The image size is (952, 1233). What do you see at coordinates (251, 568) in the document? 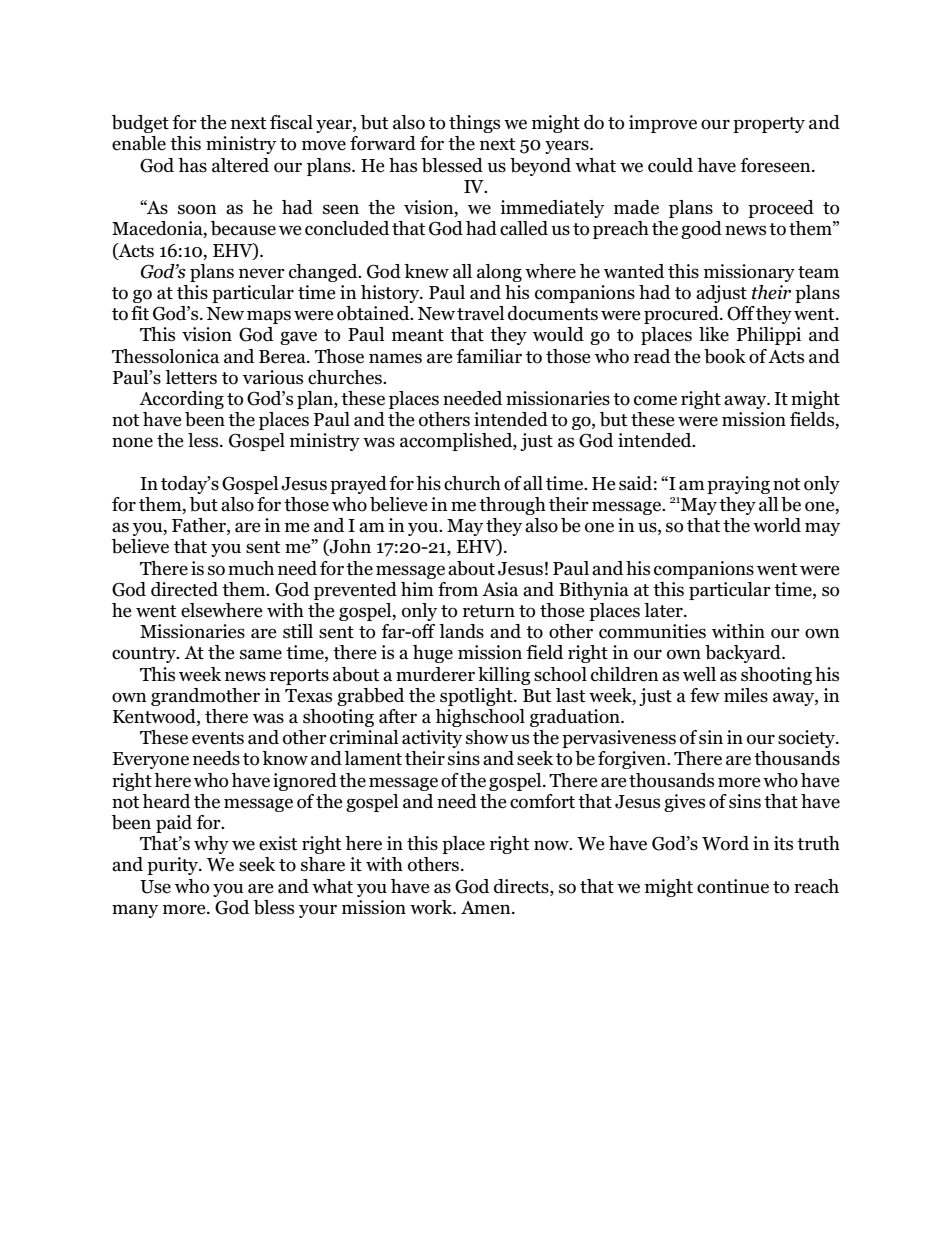
I see `much` at bounding box center [251, 568].
